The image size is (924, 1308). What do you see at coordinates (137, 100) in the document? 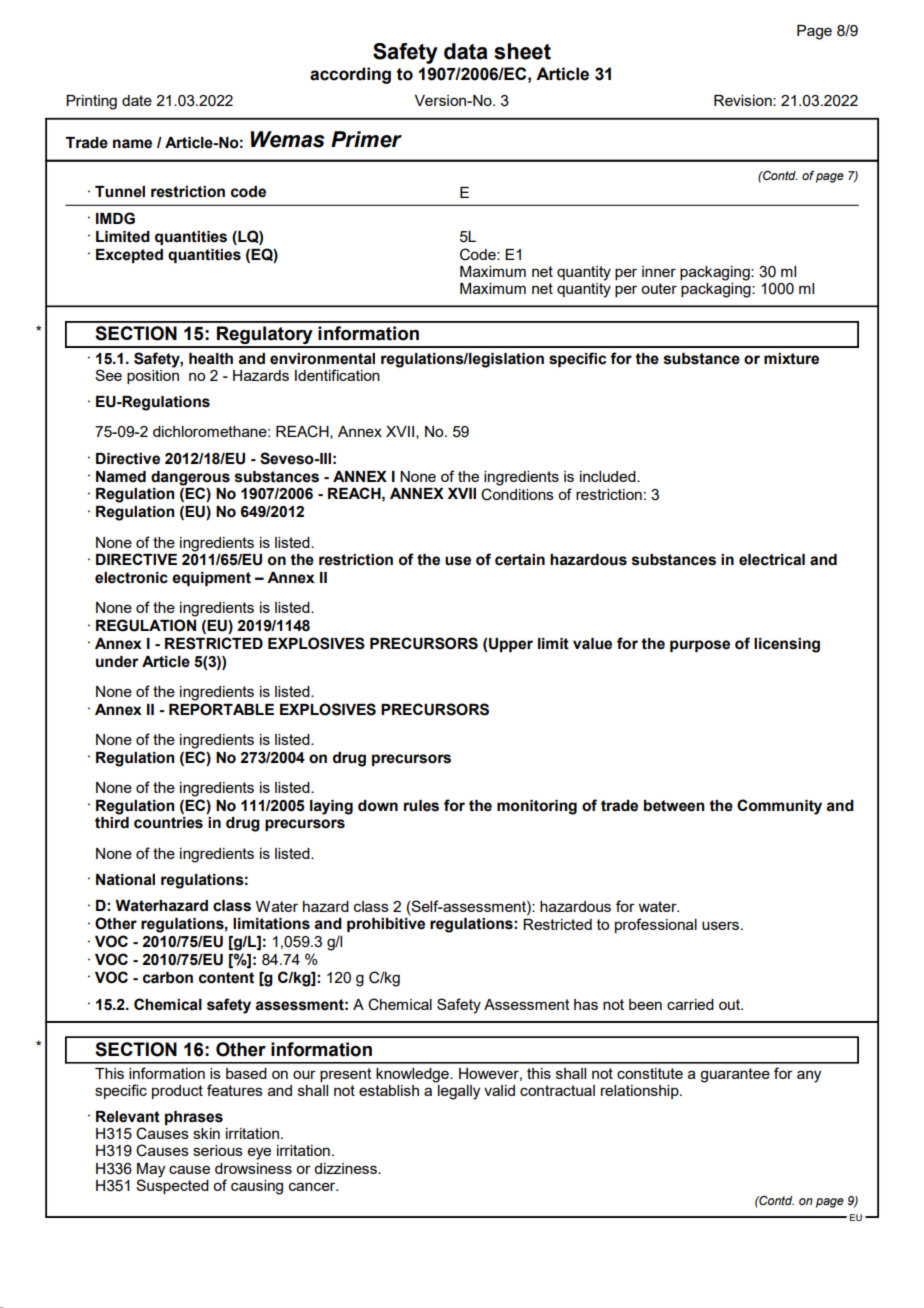
I see `date` at bounding box center [137, 100].
